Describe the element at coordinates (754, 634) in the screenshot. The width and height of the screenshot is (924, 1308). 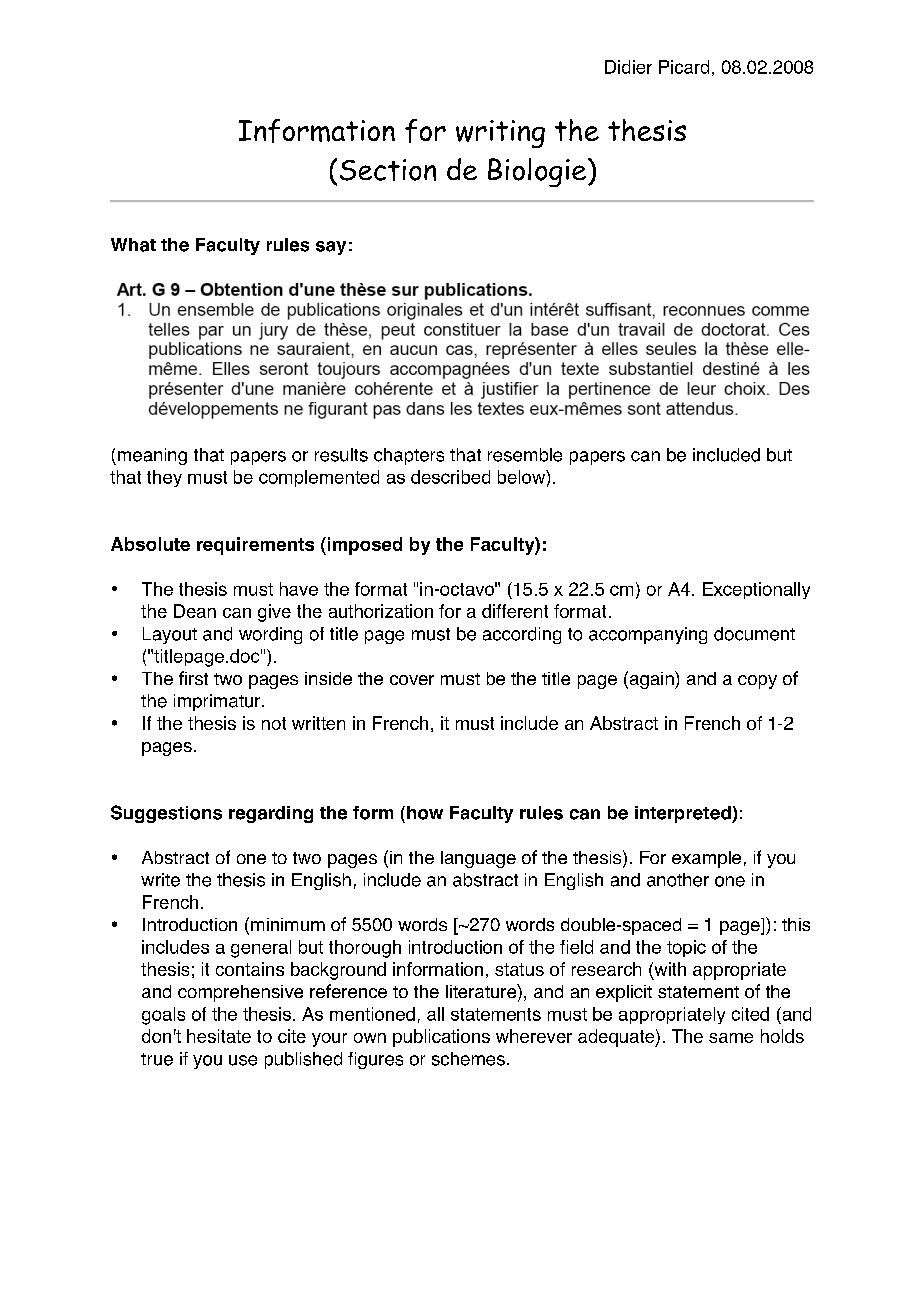
I see `document` at that location.
